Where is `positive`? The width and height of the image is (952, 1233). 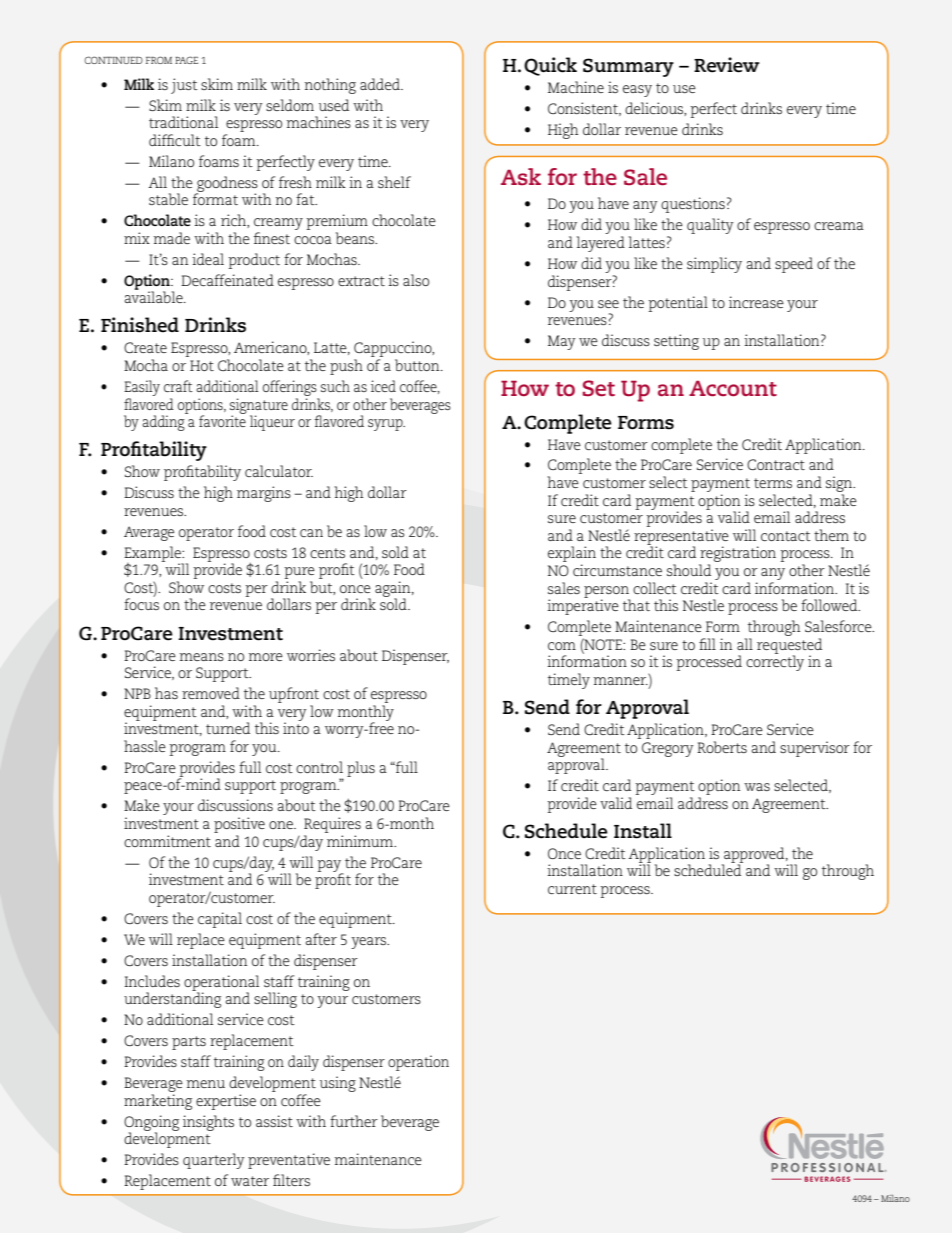 positive is located at coordinates (239, 825).
